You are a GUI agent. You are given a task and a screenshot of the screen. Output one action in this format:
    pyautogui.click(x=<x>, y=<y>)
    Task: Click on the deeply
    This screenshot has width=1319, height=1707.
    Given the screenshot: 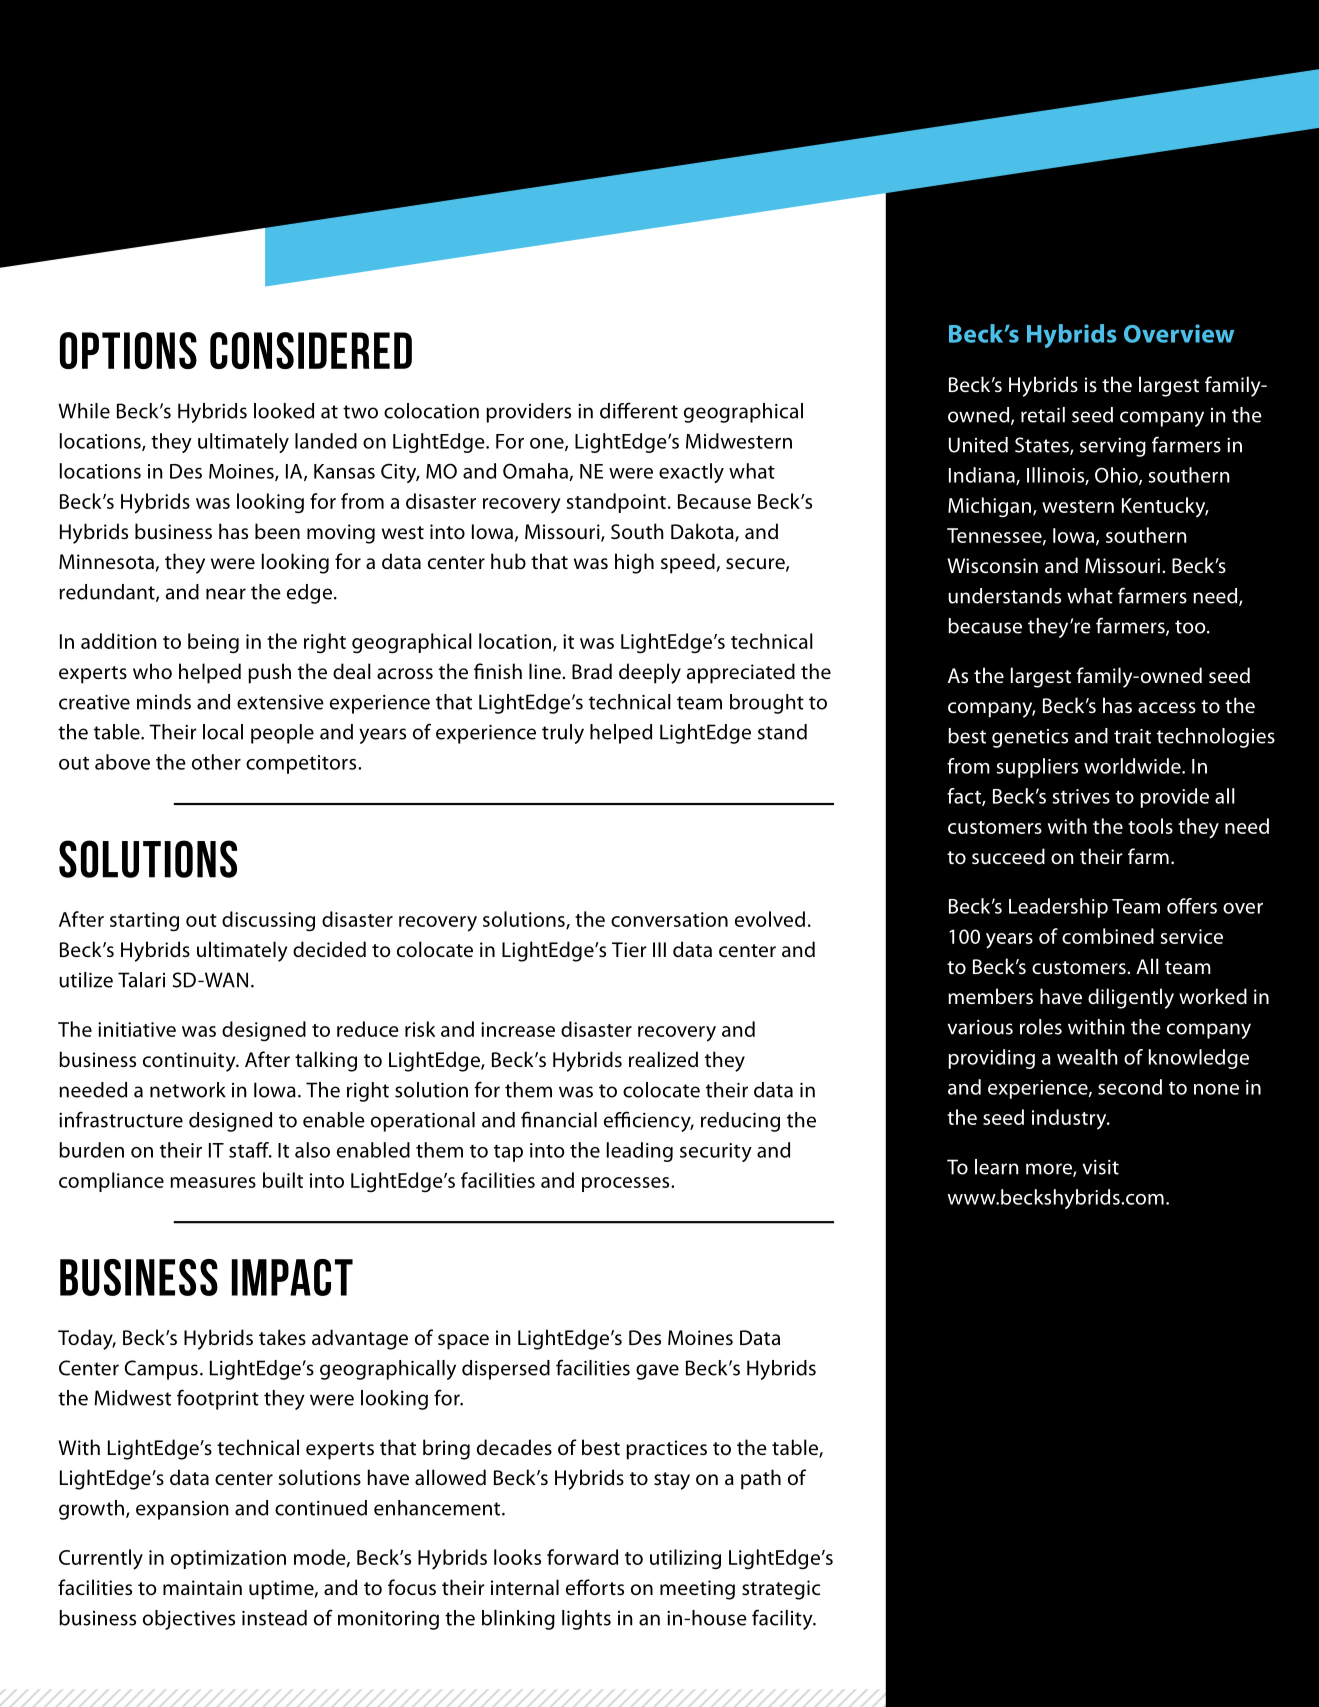 What is the action you would take?
    pyautogui.click(x=650, y=673)
